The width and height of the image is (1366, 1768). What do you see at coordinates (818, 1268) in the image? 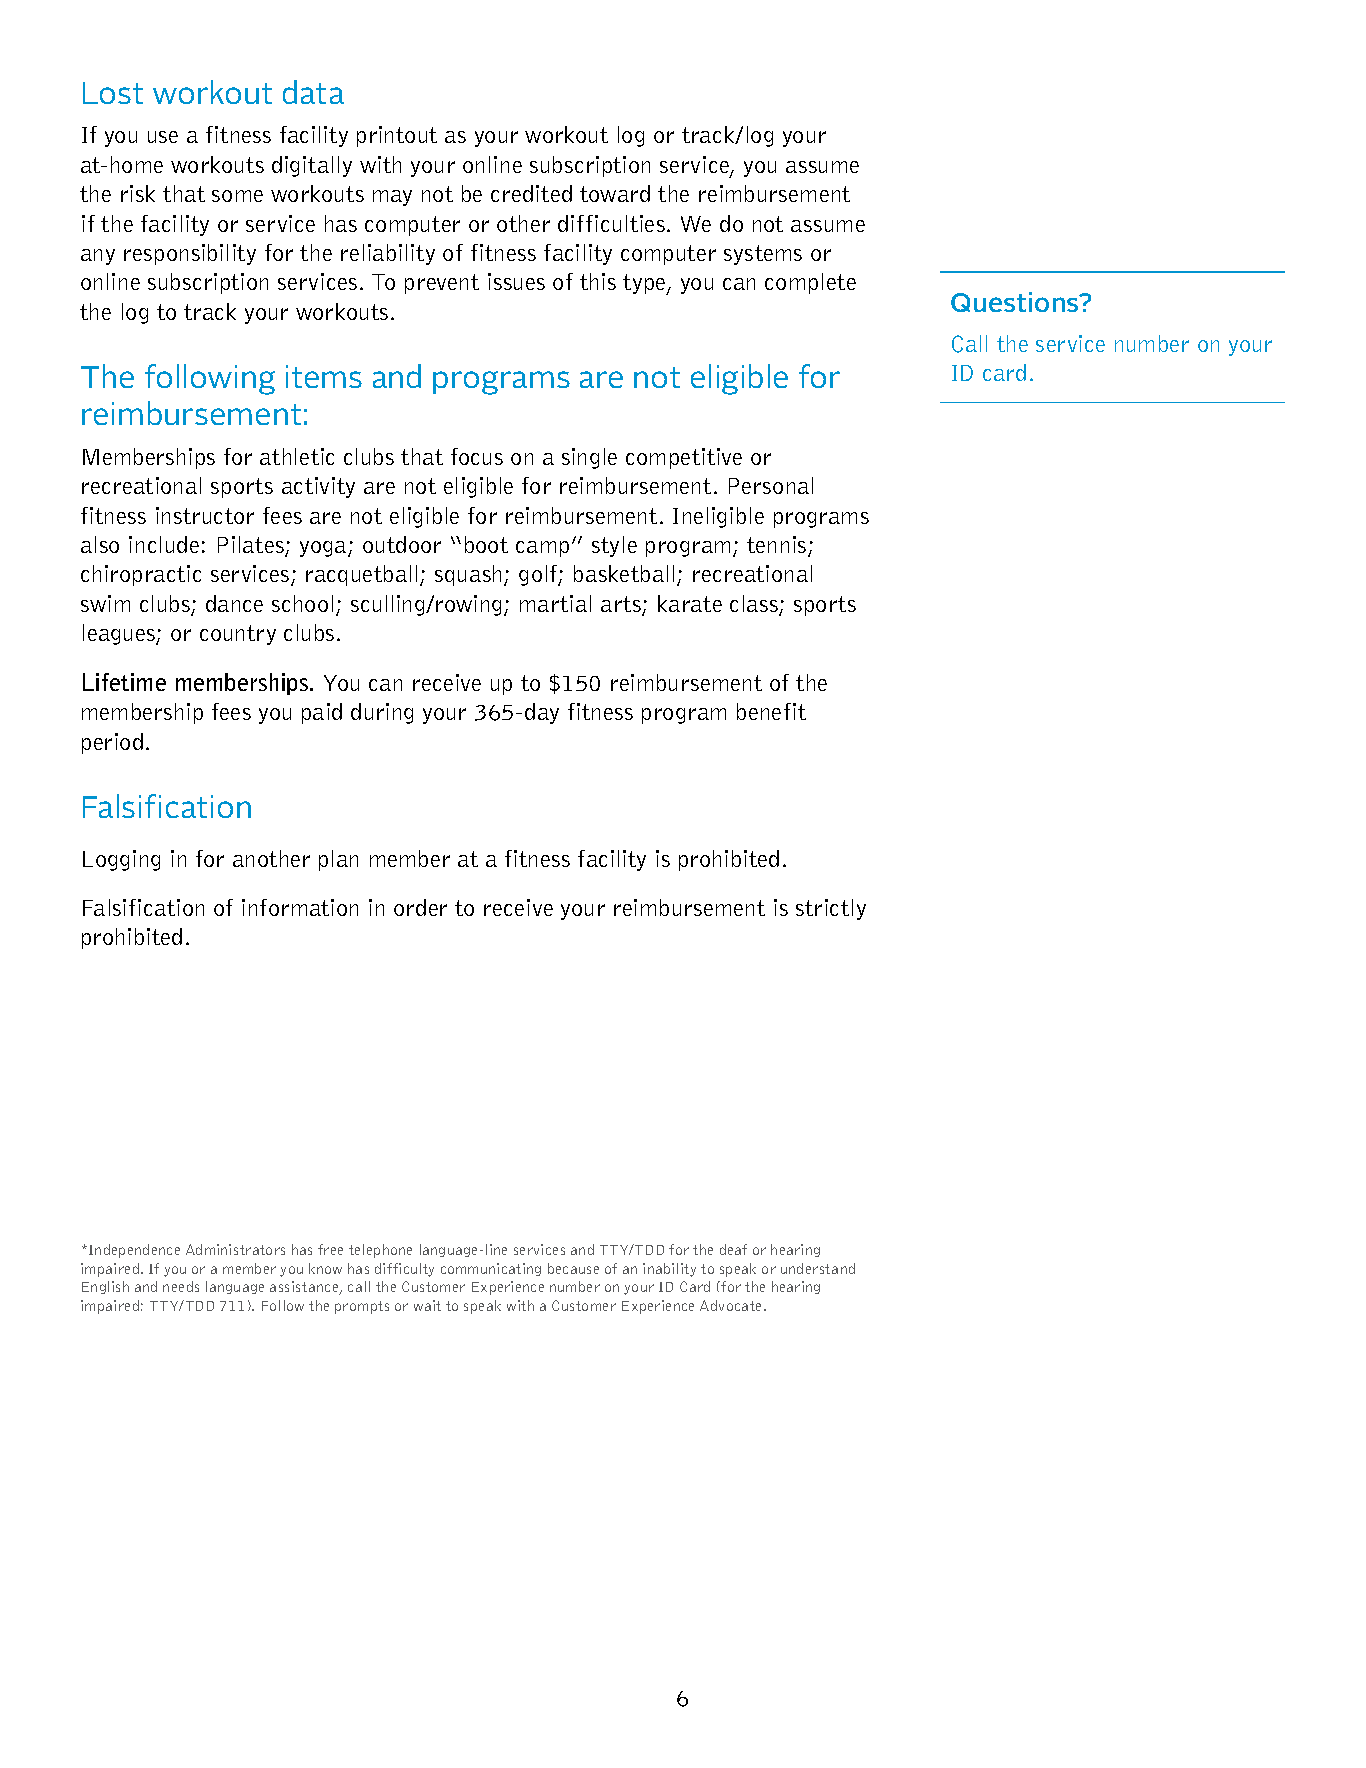
I see `understand` at bounding box center [818, 1268].
